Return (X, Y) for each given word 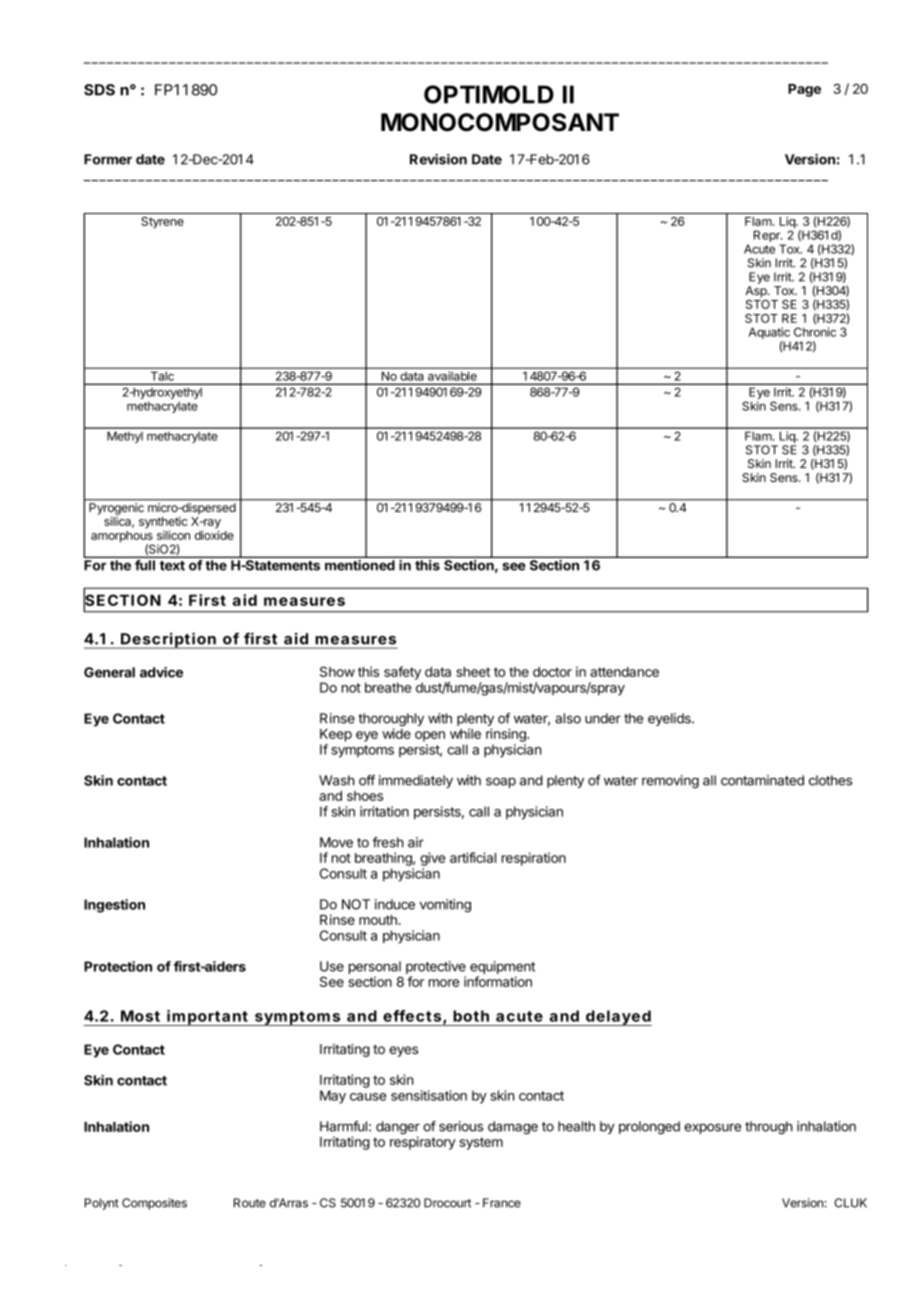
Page (804, 90)
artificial (473, 857)
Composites (154, 1204)
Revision (438, 159)
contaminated (762, 780)
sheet (473, 672)
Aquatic (769, 334)
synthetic (163, 523)
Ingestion (114, 906)
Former (108, 159)
